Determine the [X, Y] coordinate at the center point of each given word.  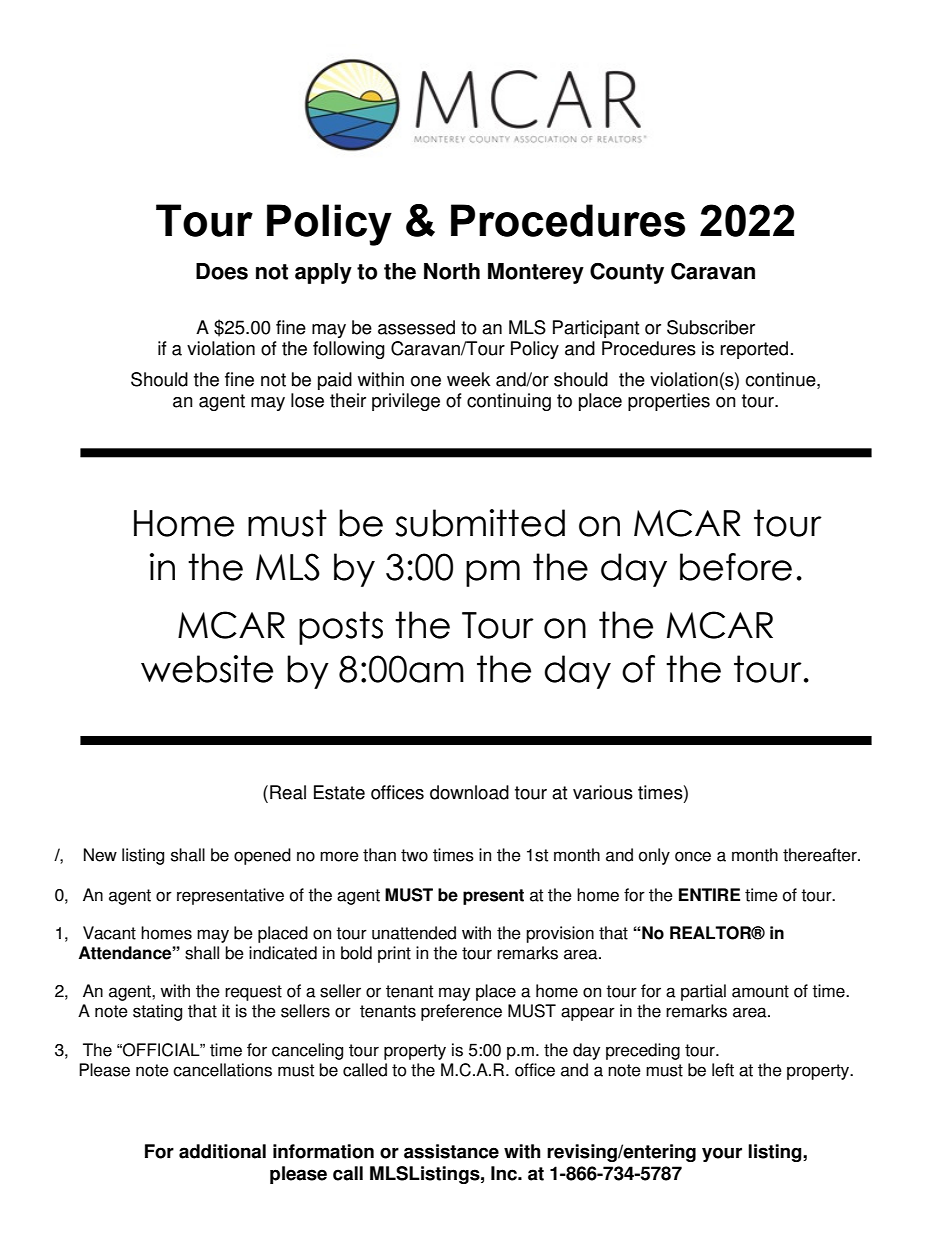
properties [669, 402]
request [253, 993]
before [736, 567]
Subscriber [711, 327]
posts [341, 628]
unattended [414, 933]
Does [222, 271]
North [452, 271]
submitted [480, 523]
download [469, 792]
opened [262, 856]
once [693, 856]
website [207, 669]
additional [222, 1151]
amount [760, 991]
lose [307, 400]
